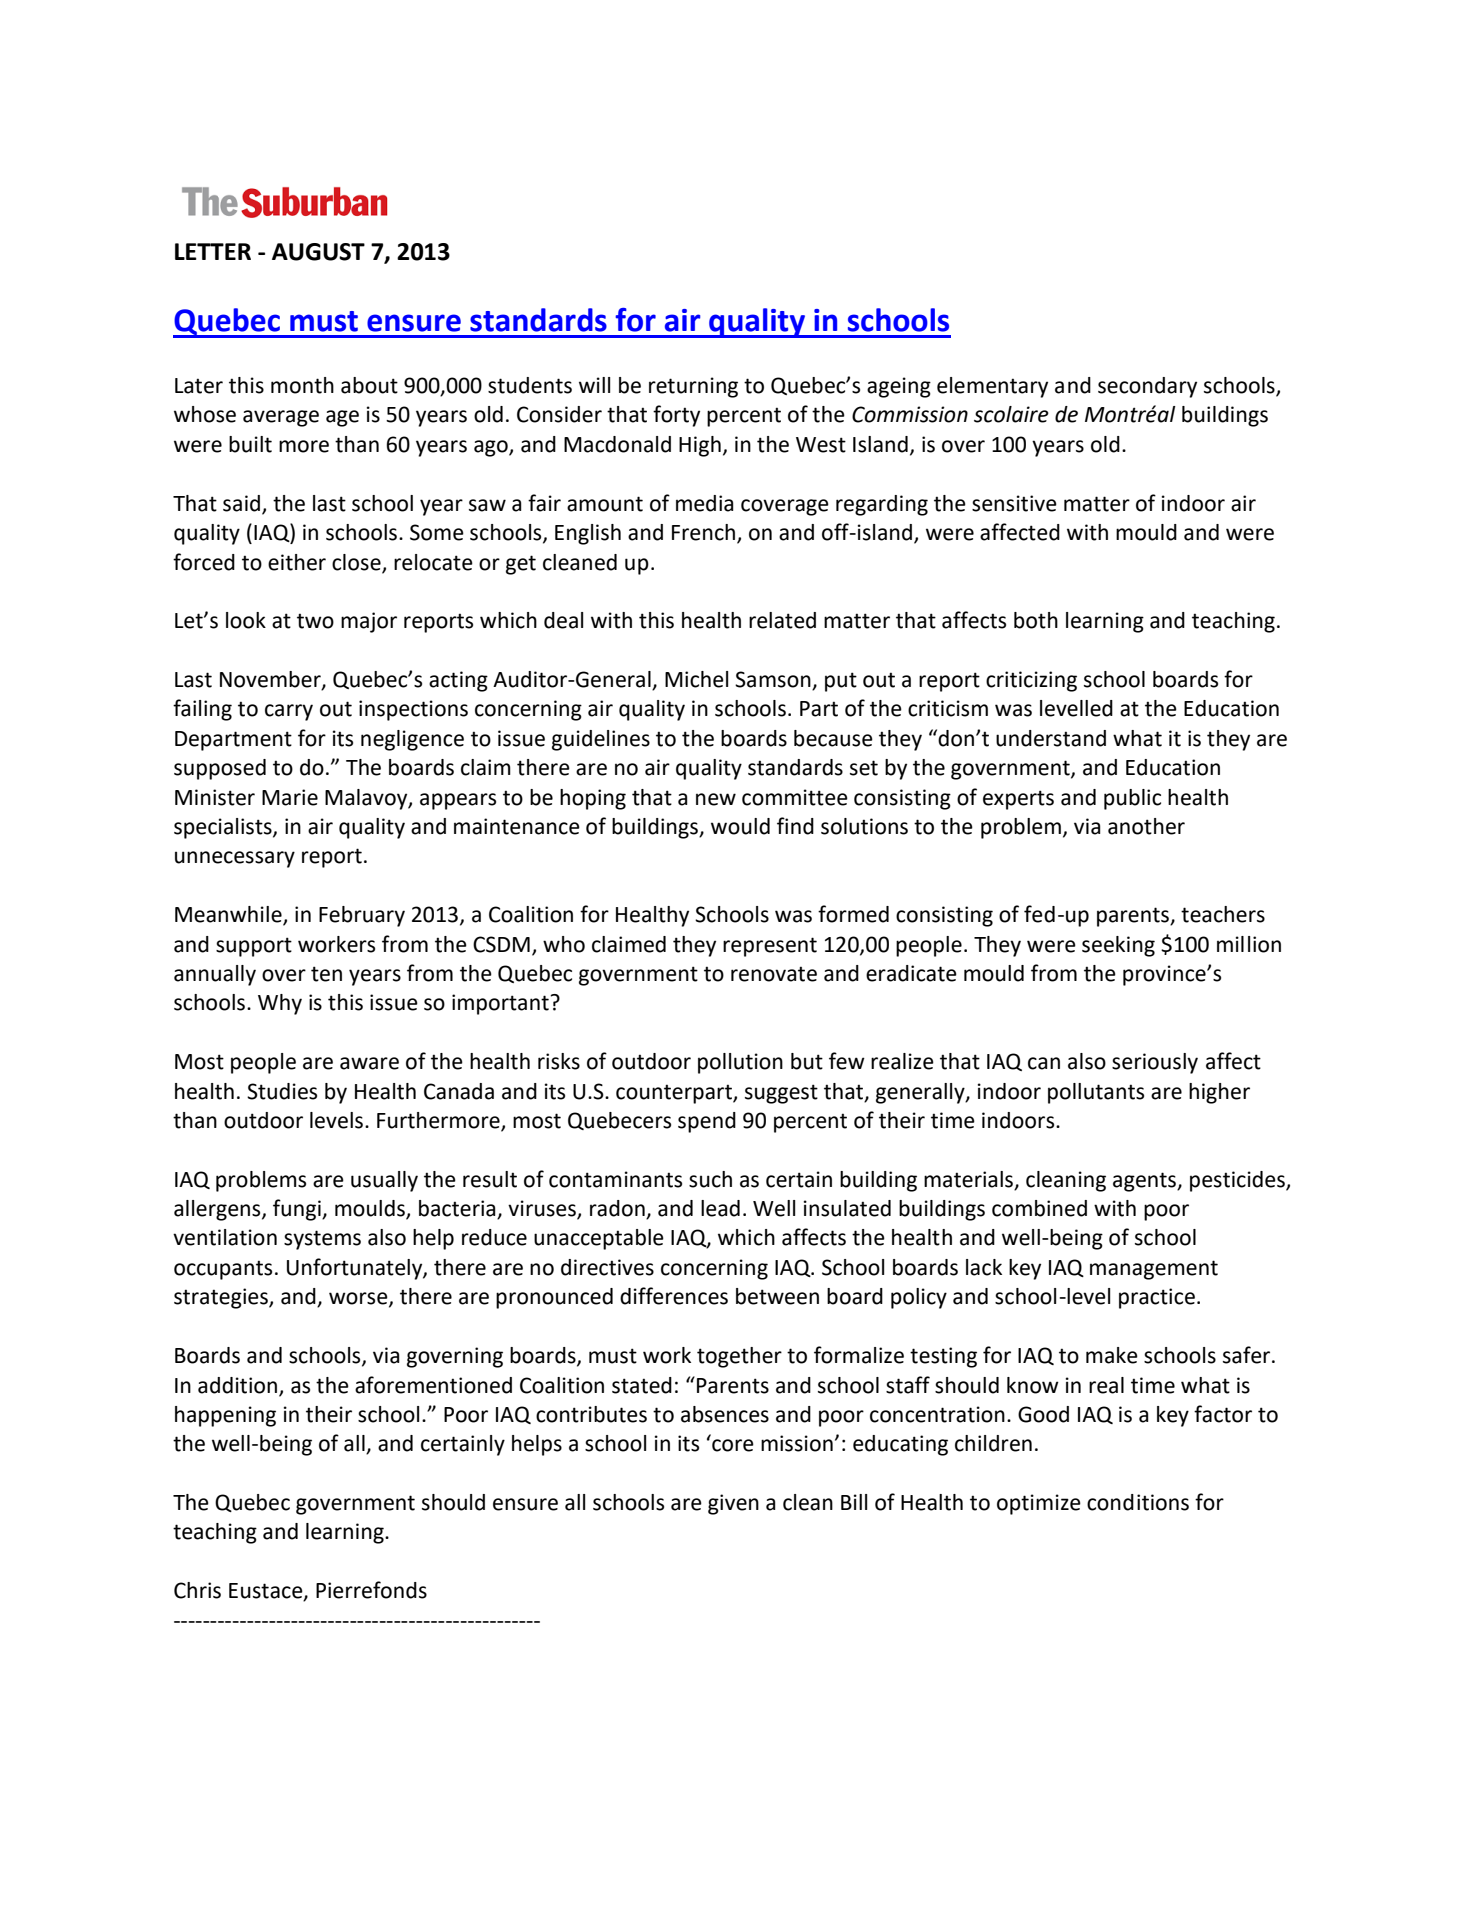 This screenshot has height=1907, width=1473. Describe the element at coordinates (318, 252) in the screenshot. I see `AUGUST` at that location.
